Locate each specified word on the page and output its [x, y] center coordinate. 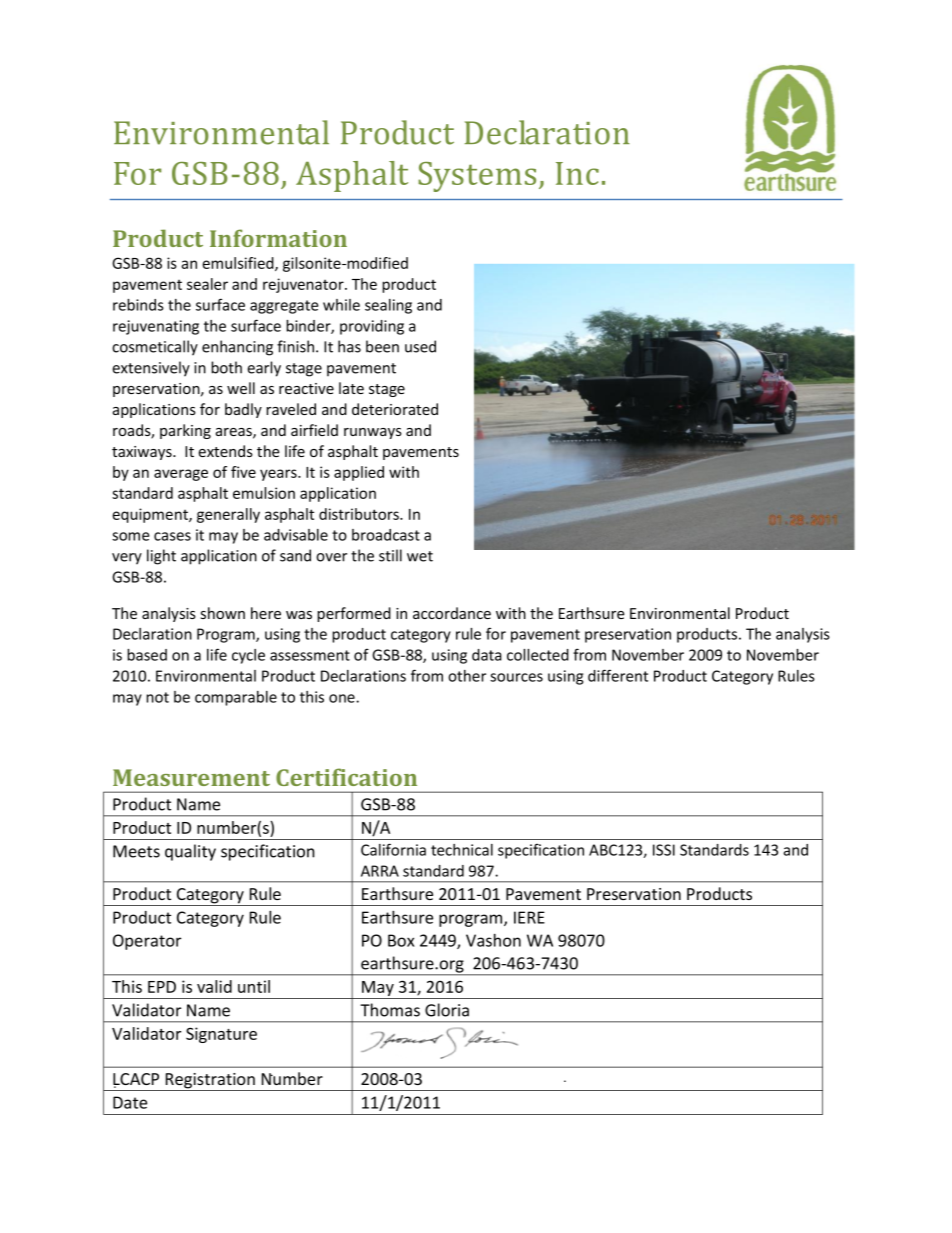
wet [420, 556]
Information [278, 238]
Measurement [191, 777]
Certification [346, 777]
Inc [577, 173]
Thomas [390, 1010]
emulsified [239, 264]
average [181, 475]
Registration [210, 1082]
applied [359, 473]
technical [462, 850]
